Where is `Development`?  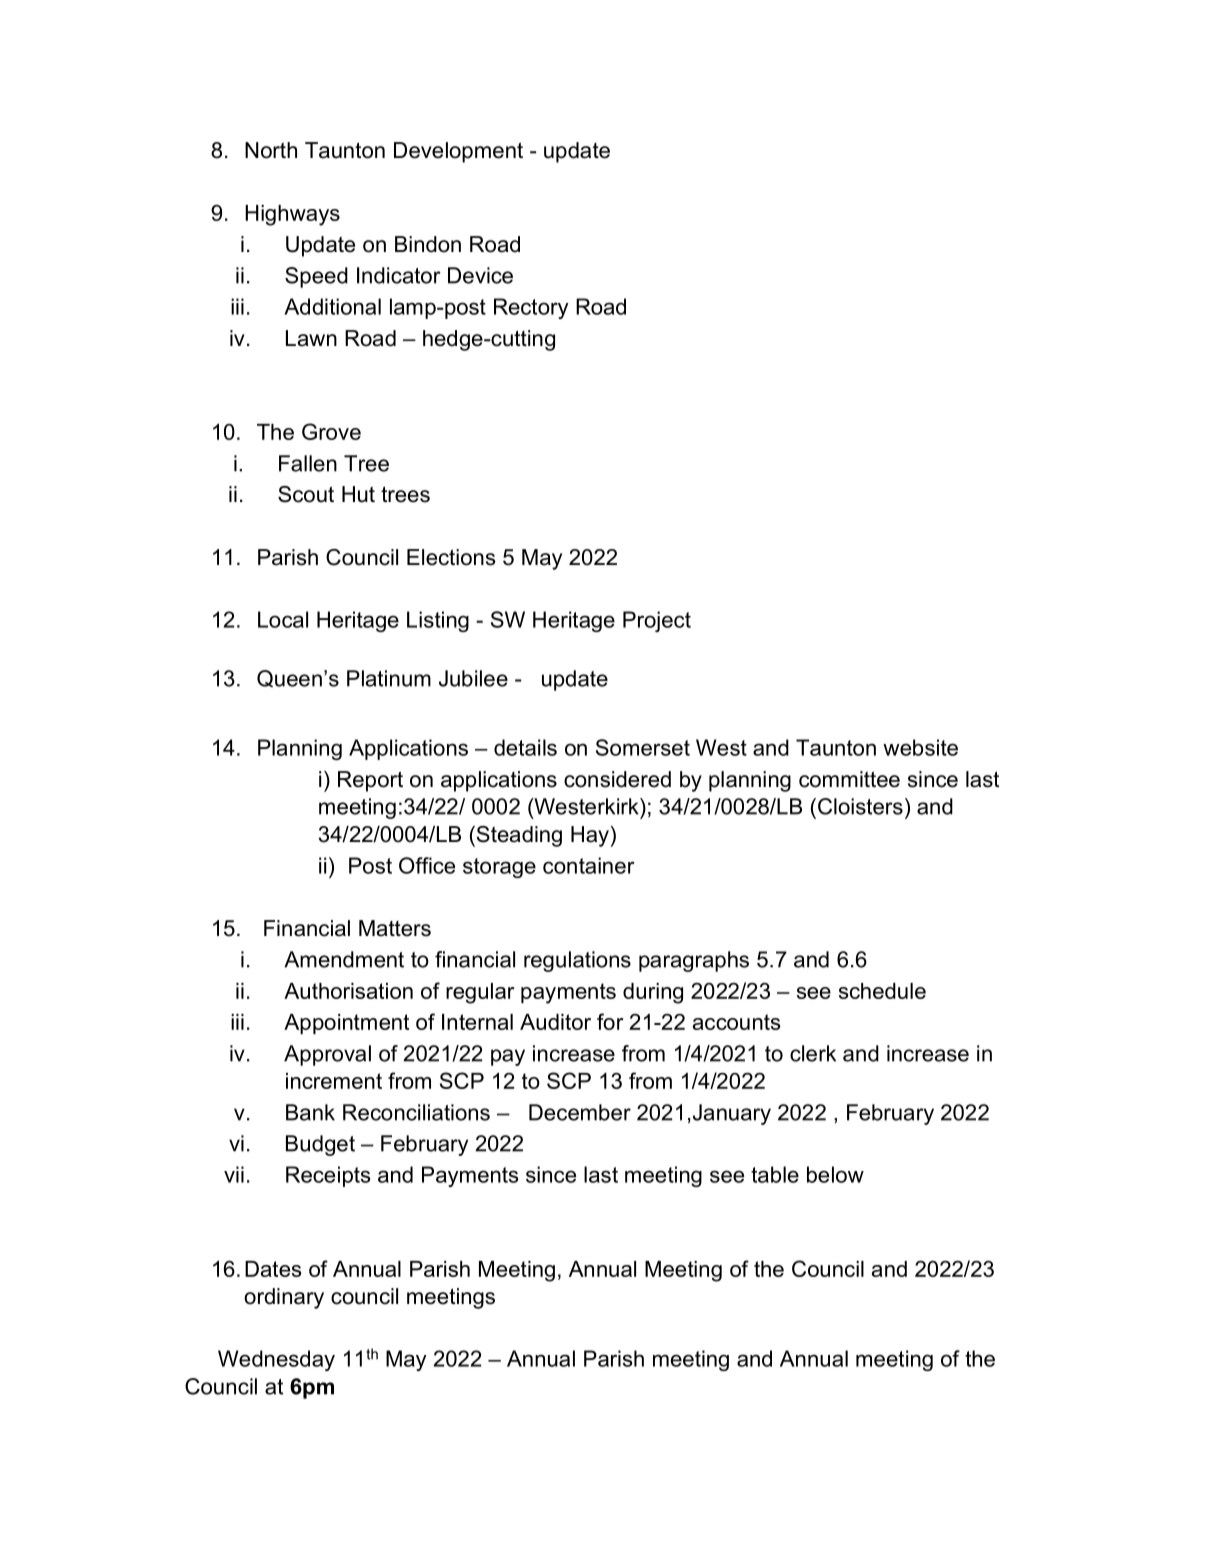 Development is located at coordinates (458, 152).
